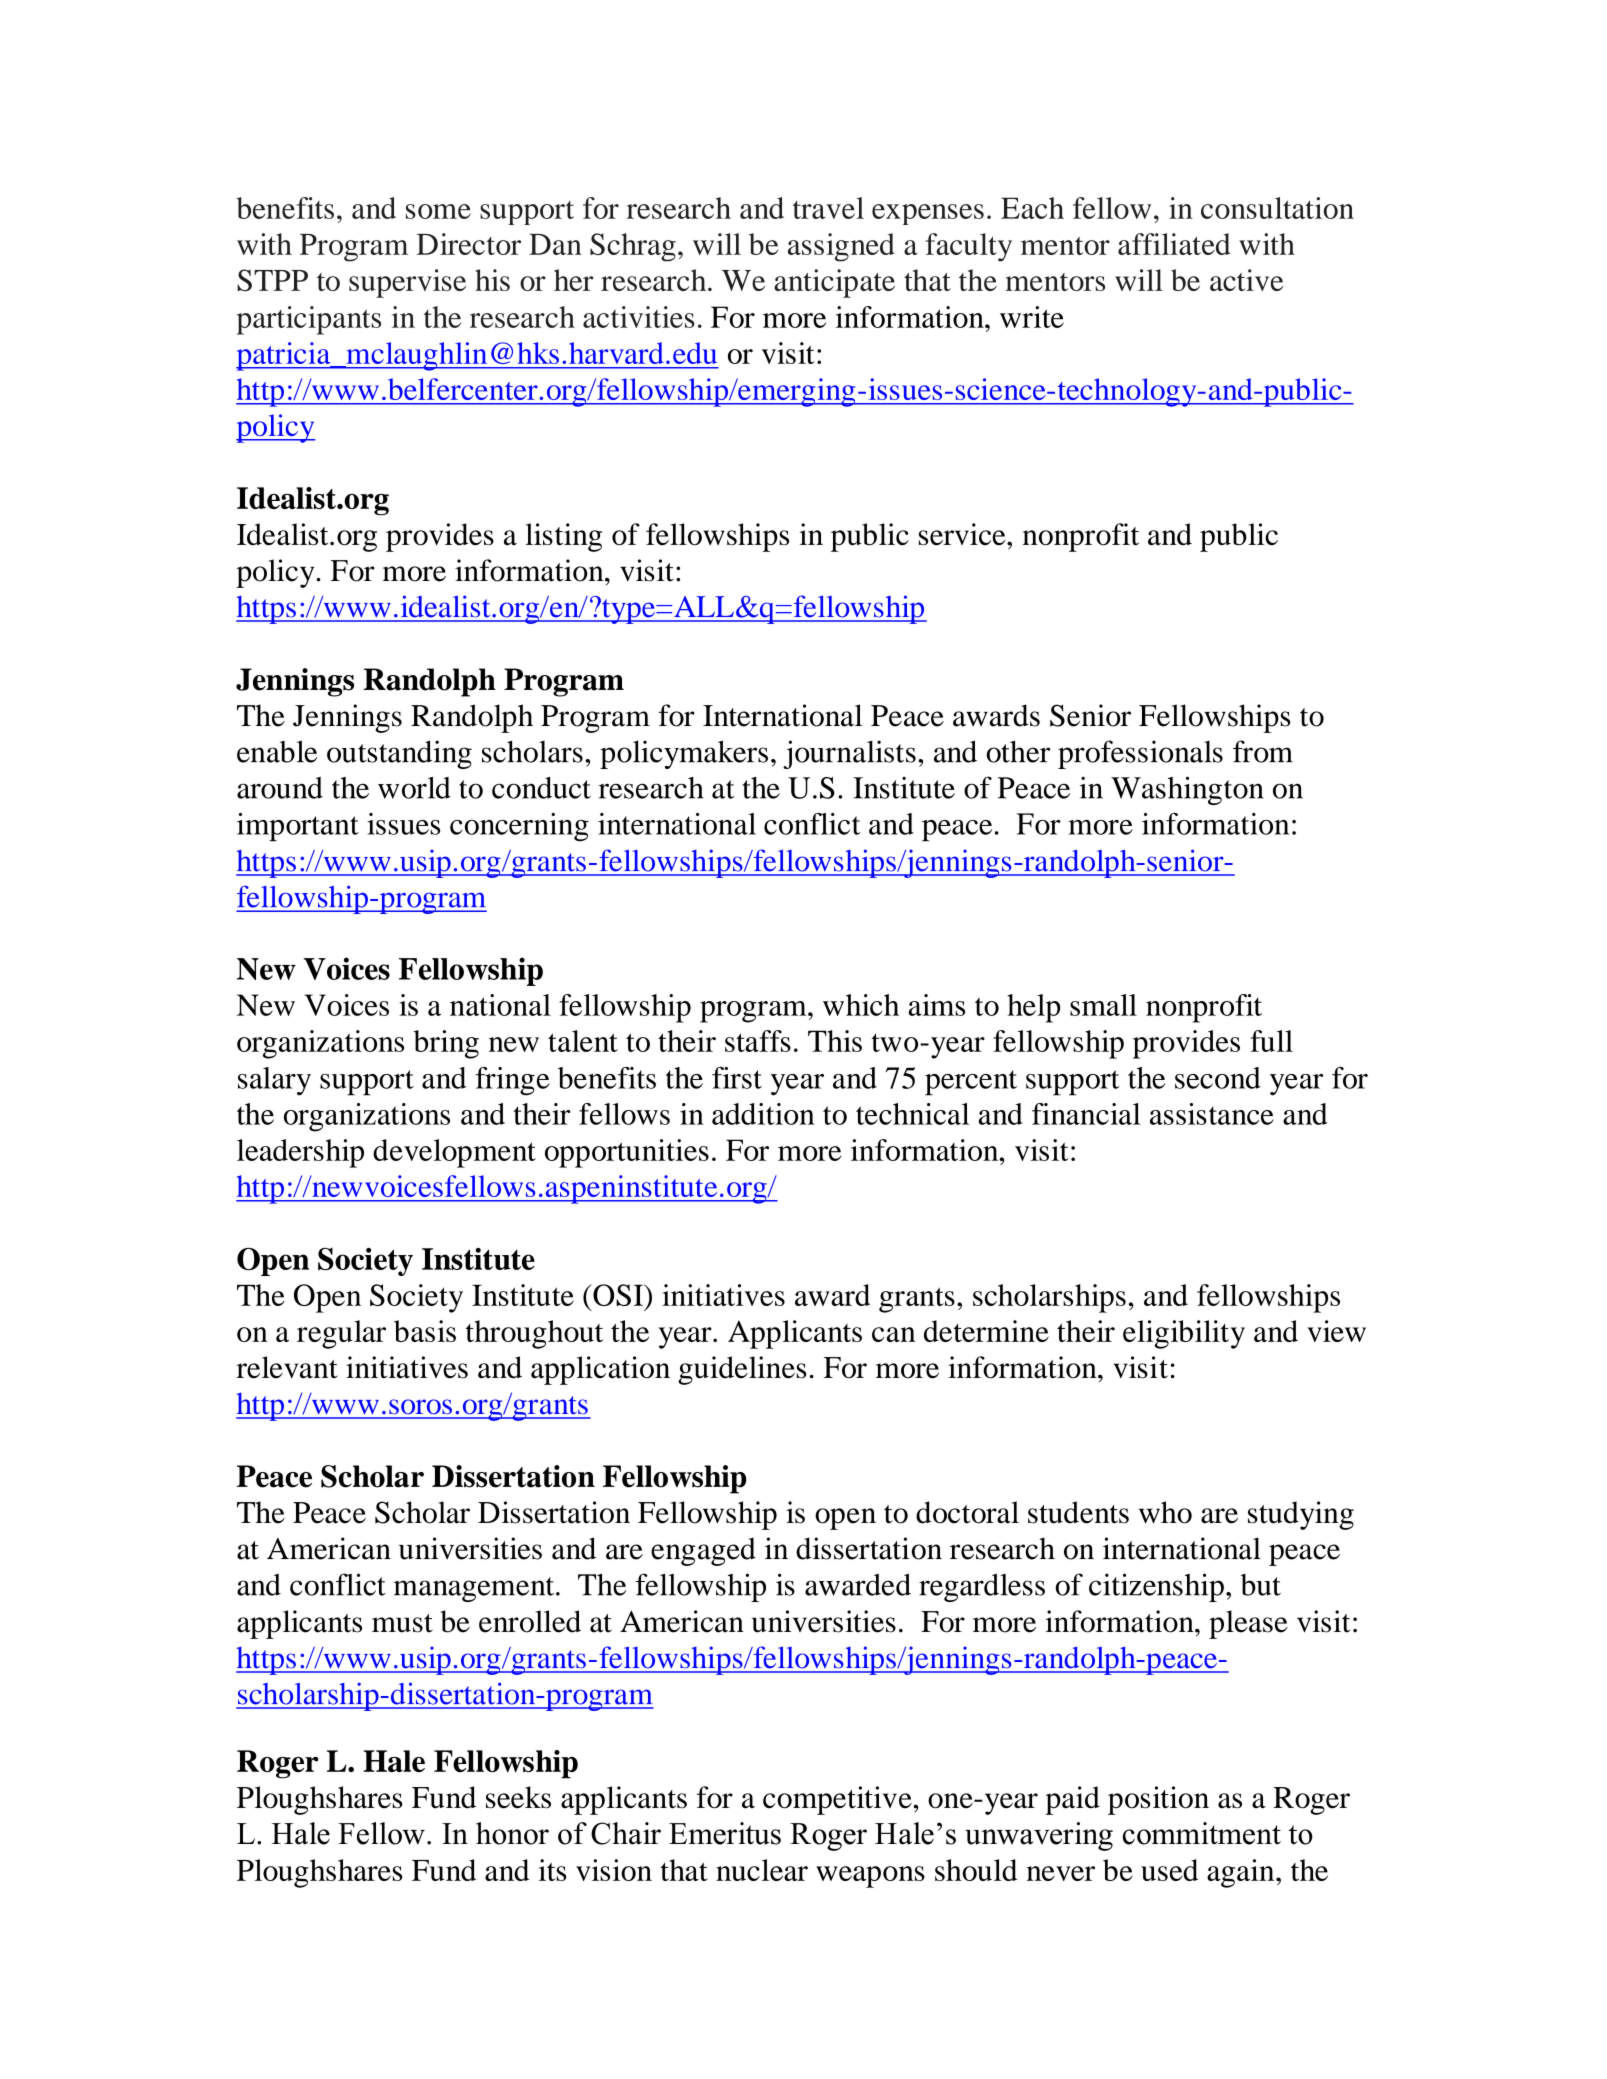 This page has width=1607, height=2079. Describe the element at coordinates (425, 1331) in the page. I see `basis` at that location.
